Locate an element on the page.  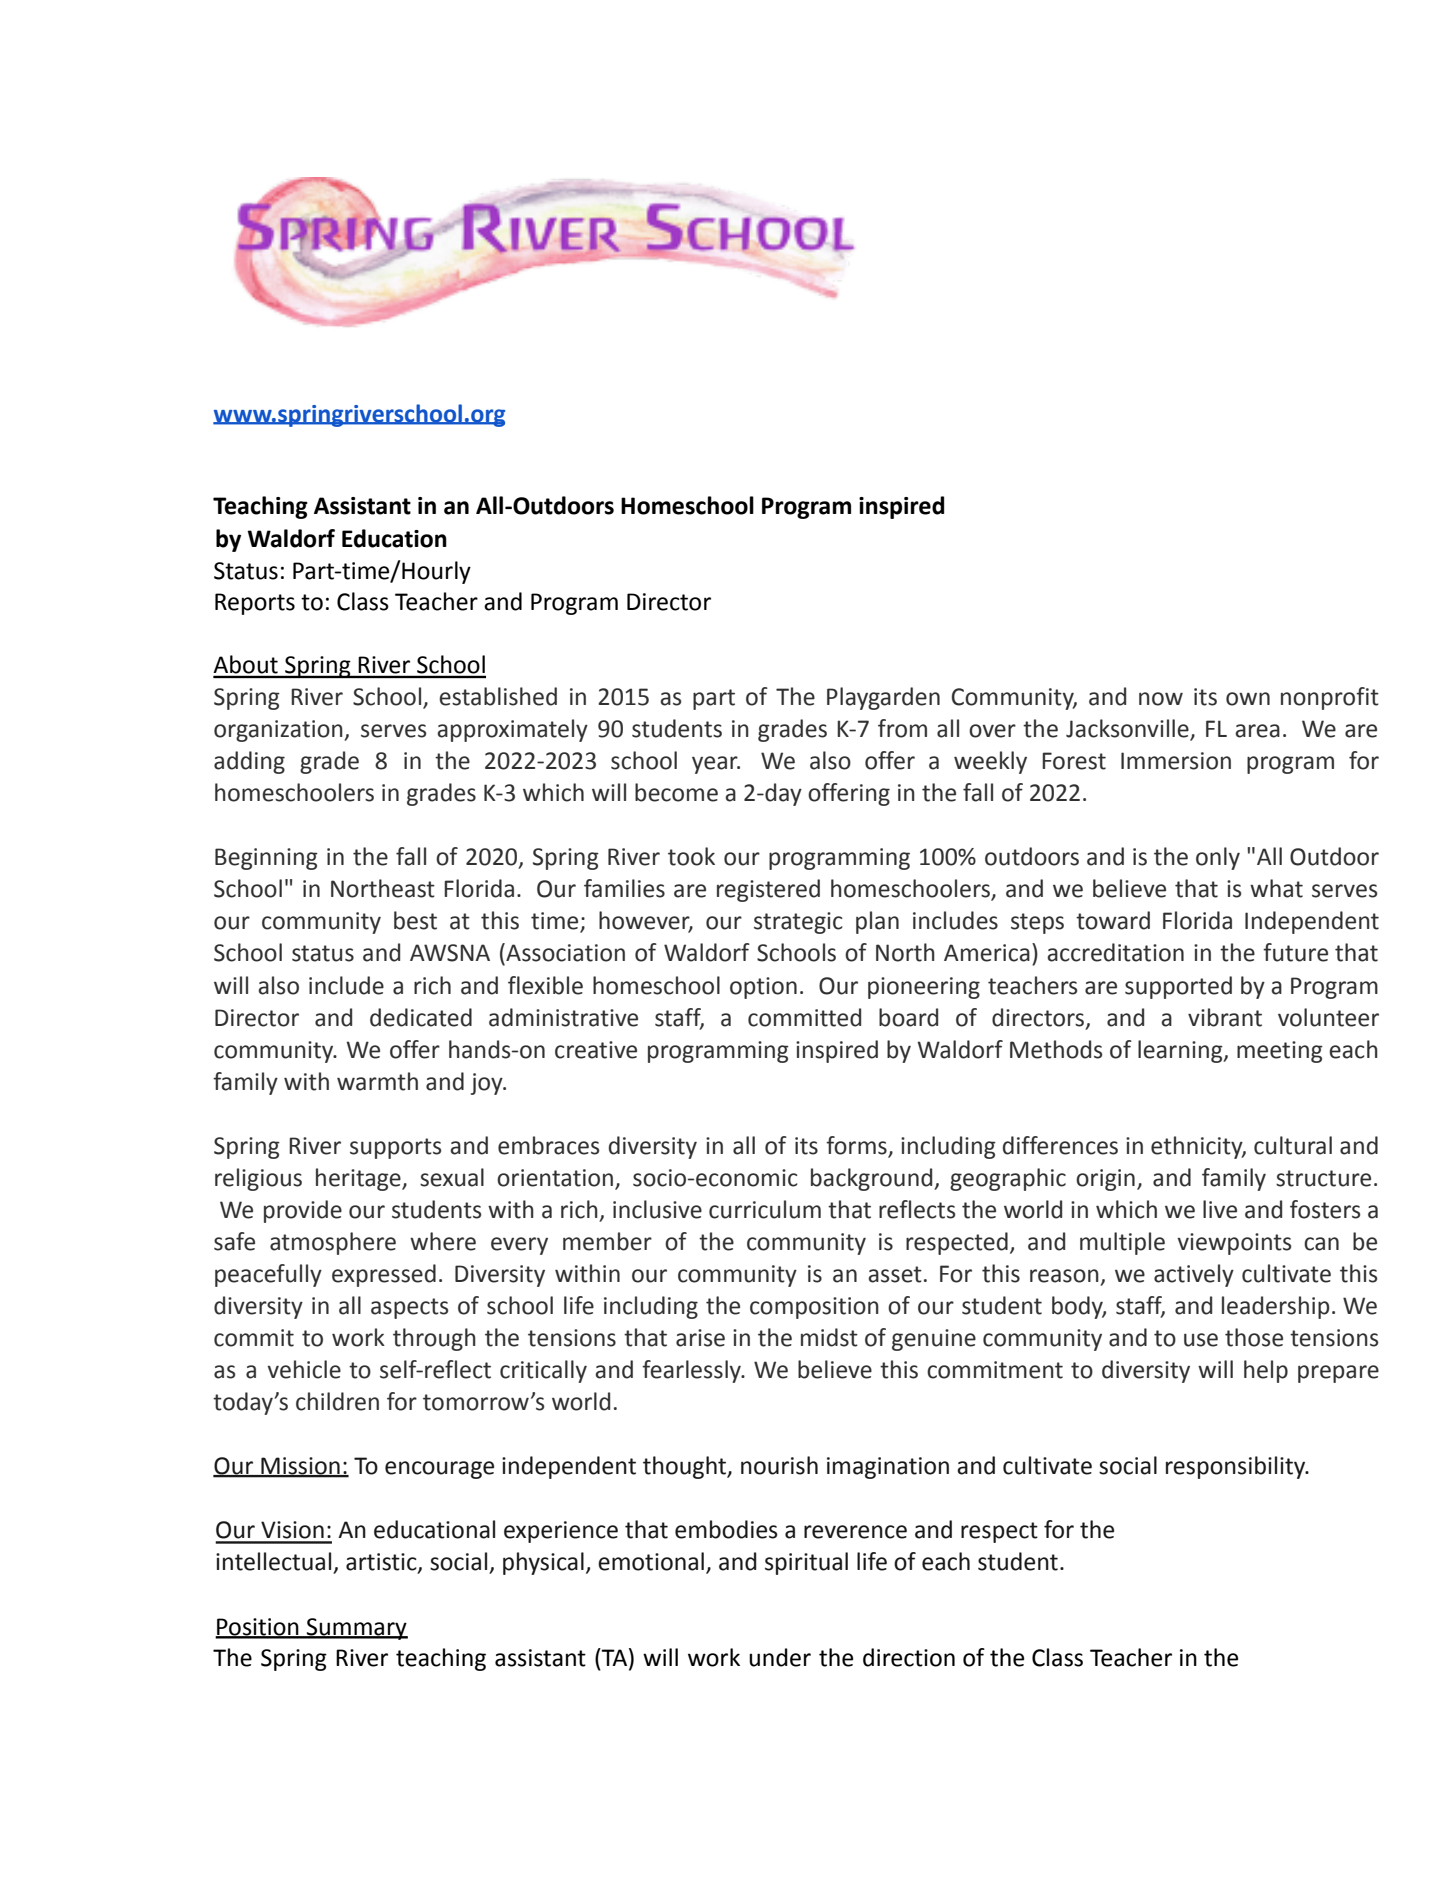
registered is located at coordinates (768, 890).
